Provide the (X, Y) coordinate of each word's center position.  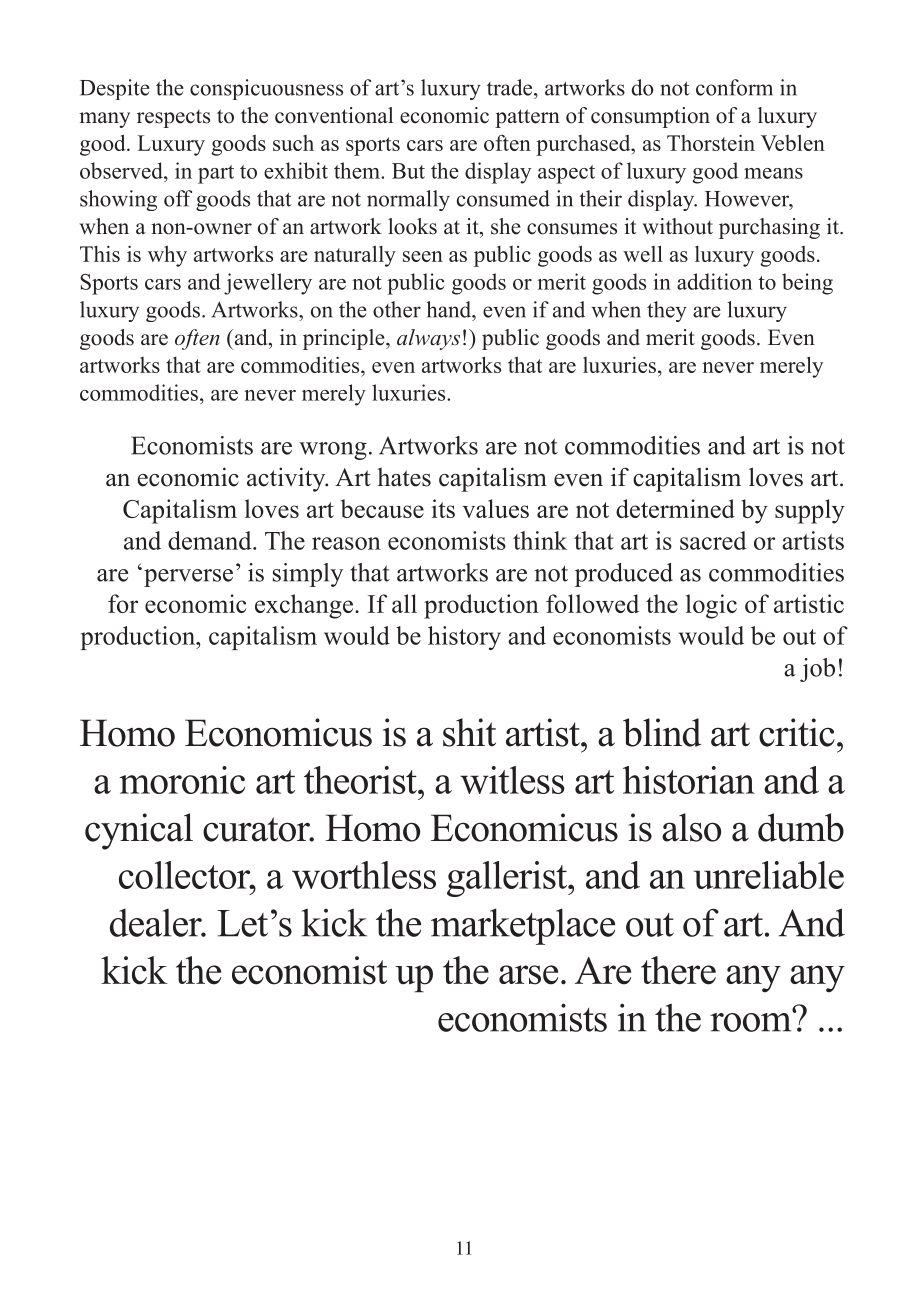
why (167, 256)
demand (211, 540)
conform (734, 87)
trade (511, 87)
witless (512, 780)
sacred (713, 540)
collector (186, 875)
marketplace (523, 926)
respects (173, 119)
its (443, 508)
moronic (182, 780)
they (667, 311)
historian (689, 780)
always (428, 339)
